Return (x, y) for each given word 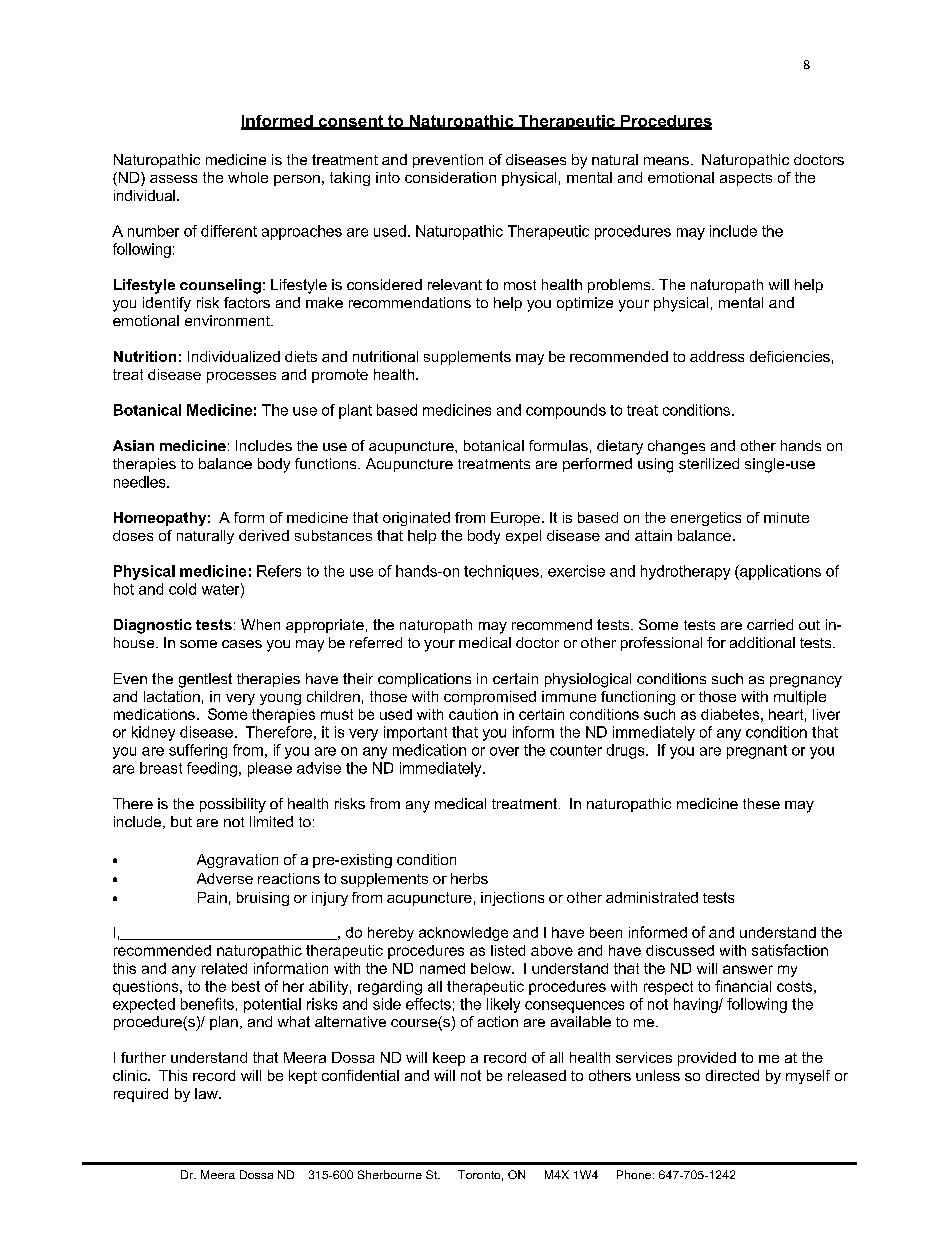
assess (173, 179)
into (388, 177)
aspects (746, 179)
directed (732, 1075)
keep (449, 1059)
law (207, 1093)
